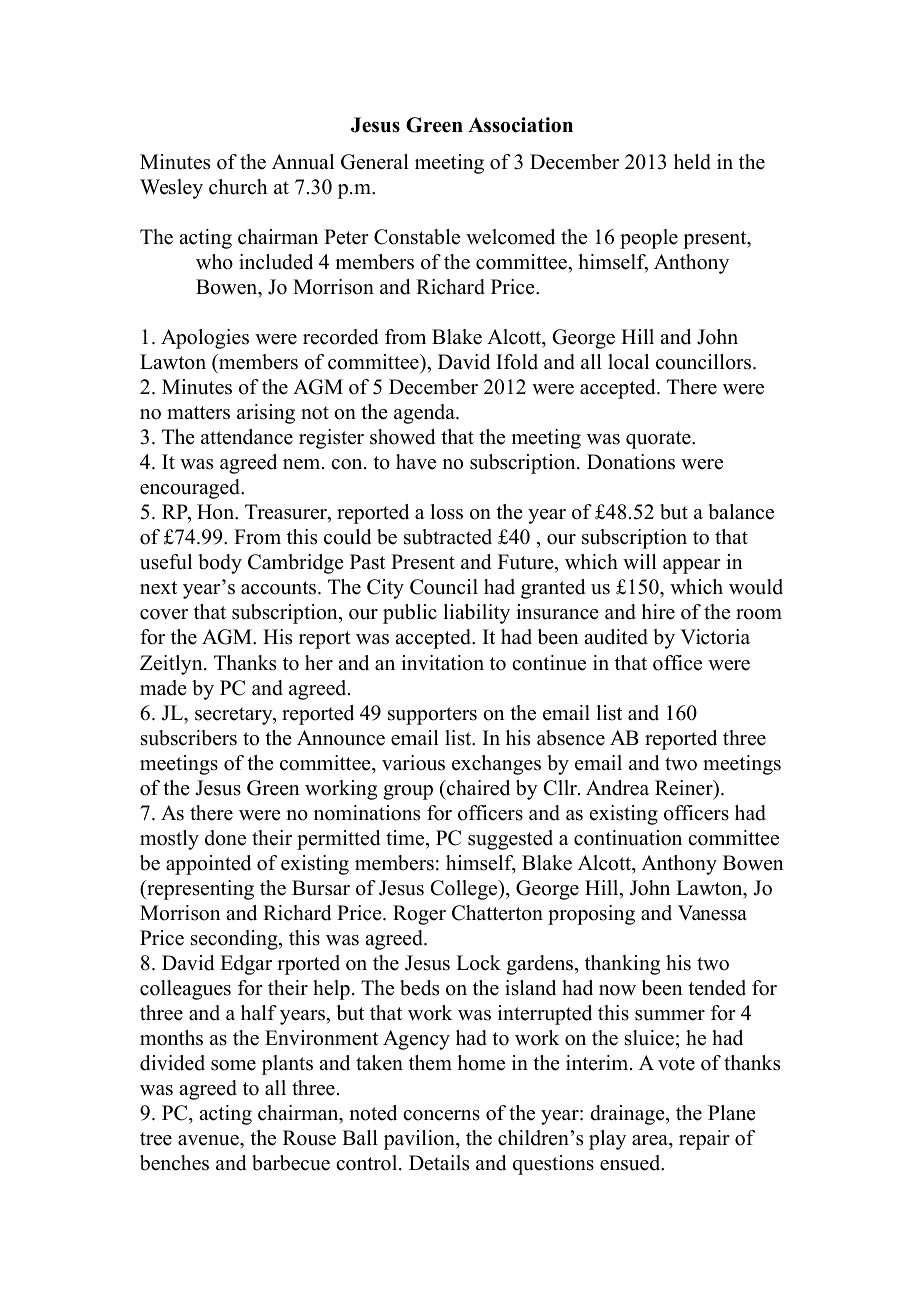 This image has height=1308, width=924. What do you see at coordinates (715, 637) in the image?
I see `Victoria` at bounding box center [715, 637].
